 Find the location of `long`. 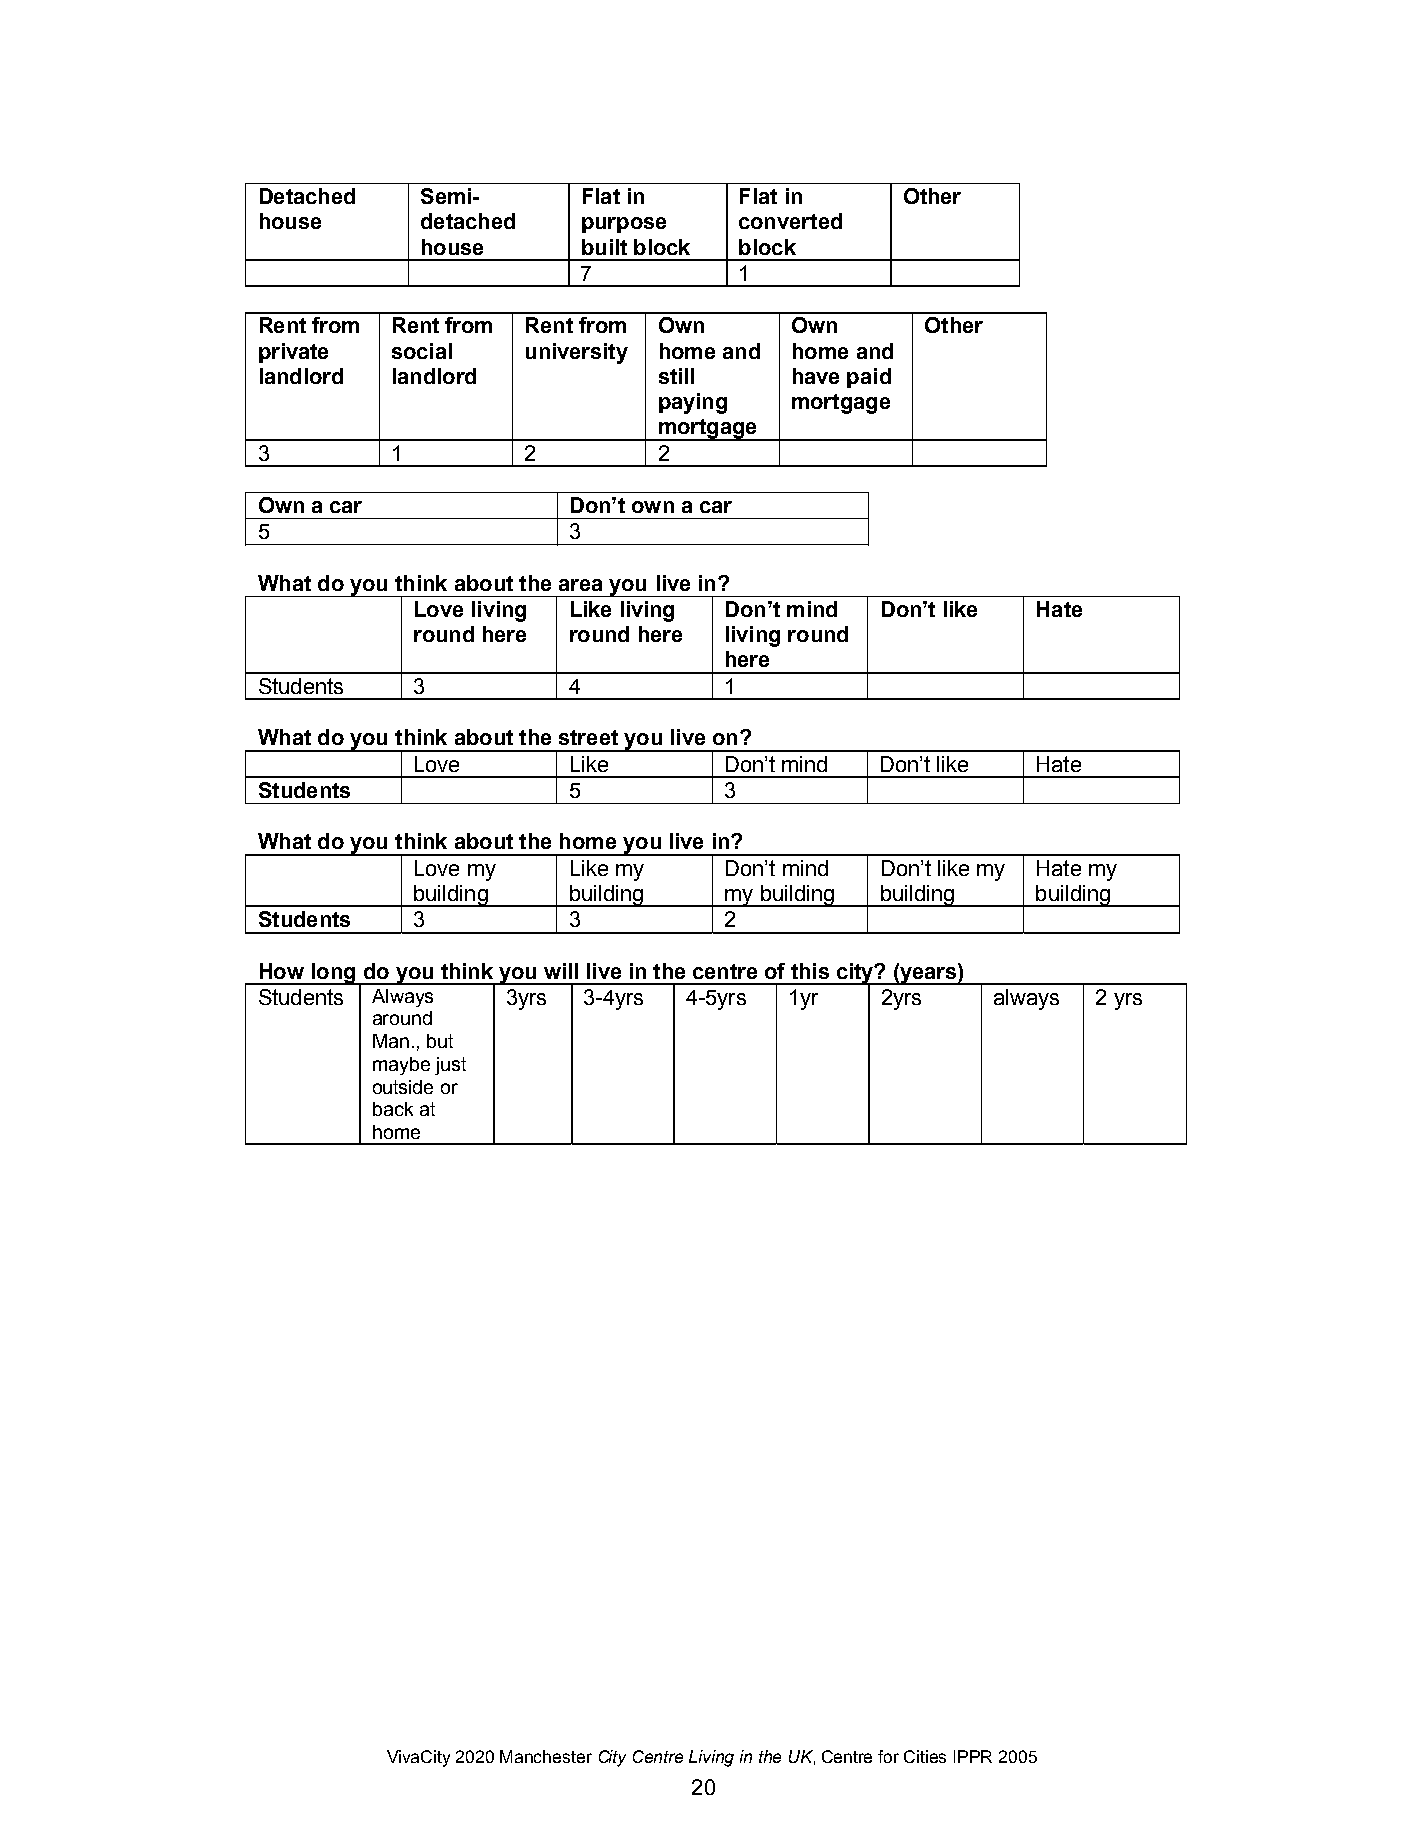

long is located at coordinates (333, 974).
